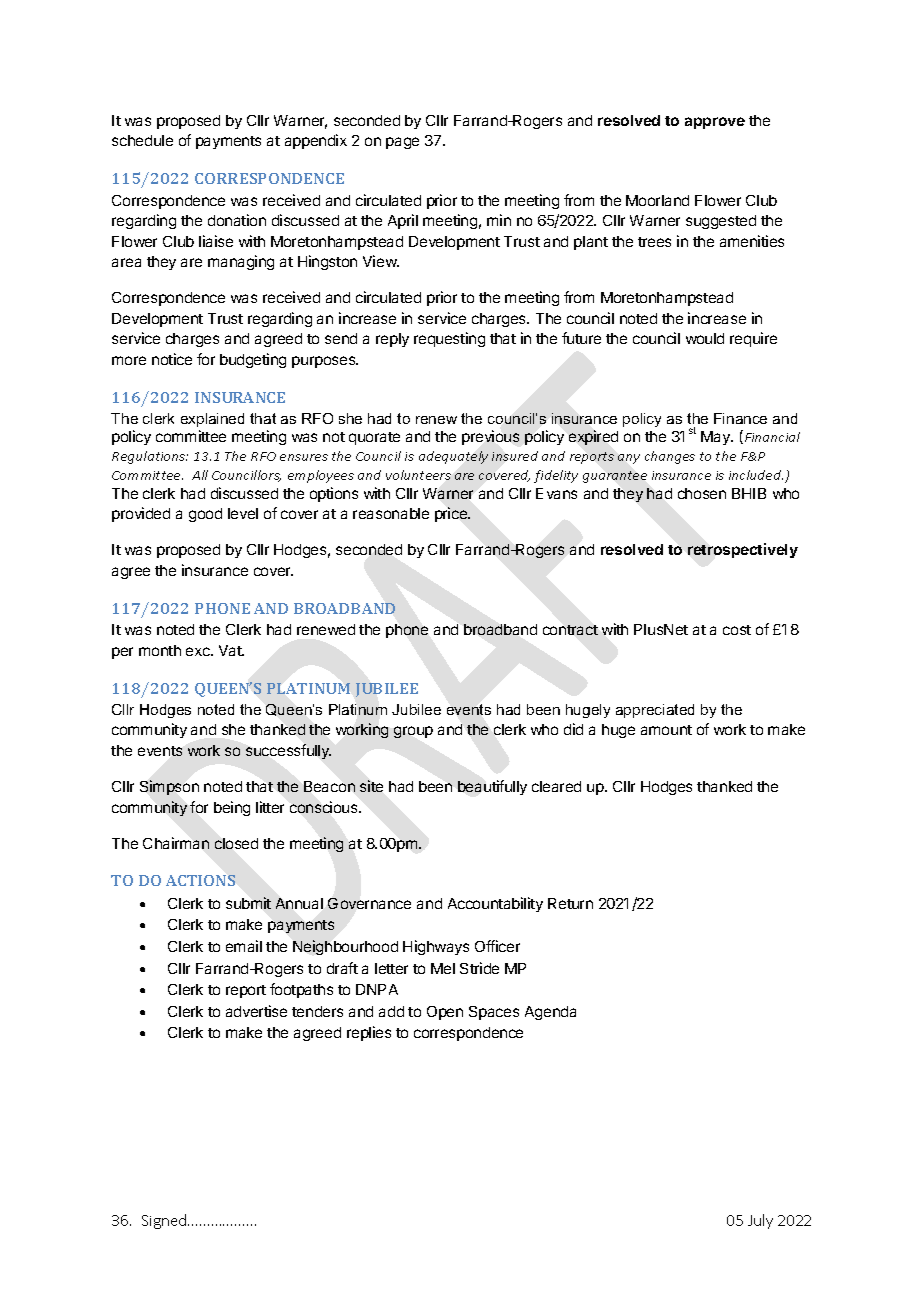  Describe the element at coordinates (402, 143) in the screenshot. I see `page` at that location.
